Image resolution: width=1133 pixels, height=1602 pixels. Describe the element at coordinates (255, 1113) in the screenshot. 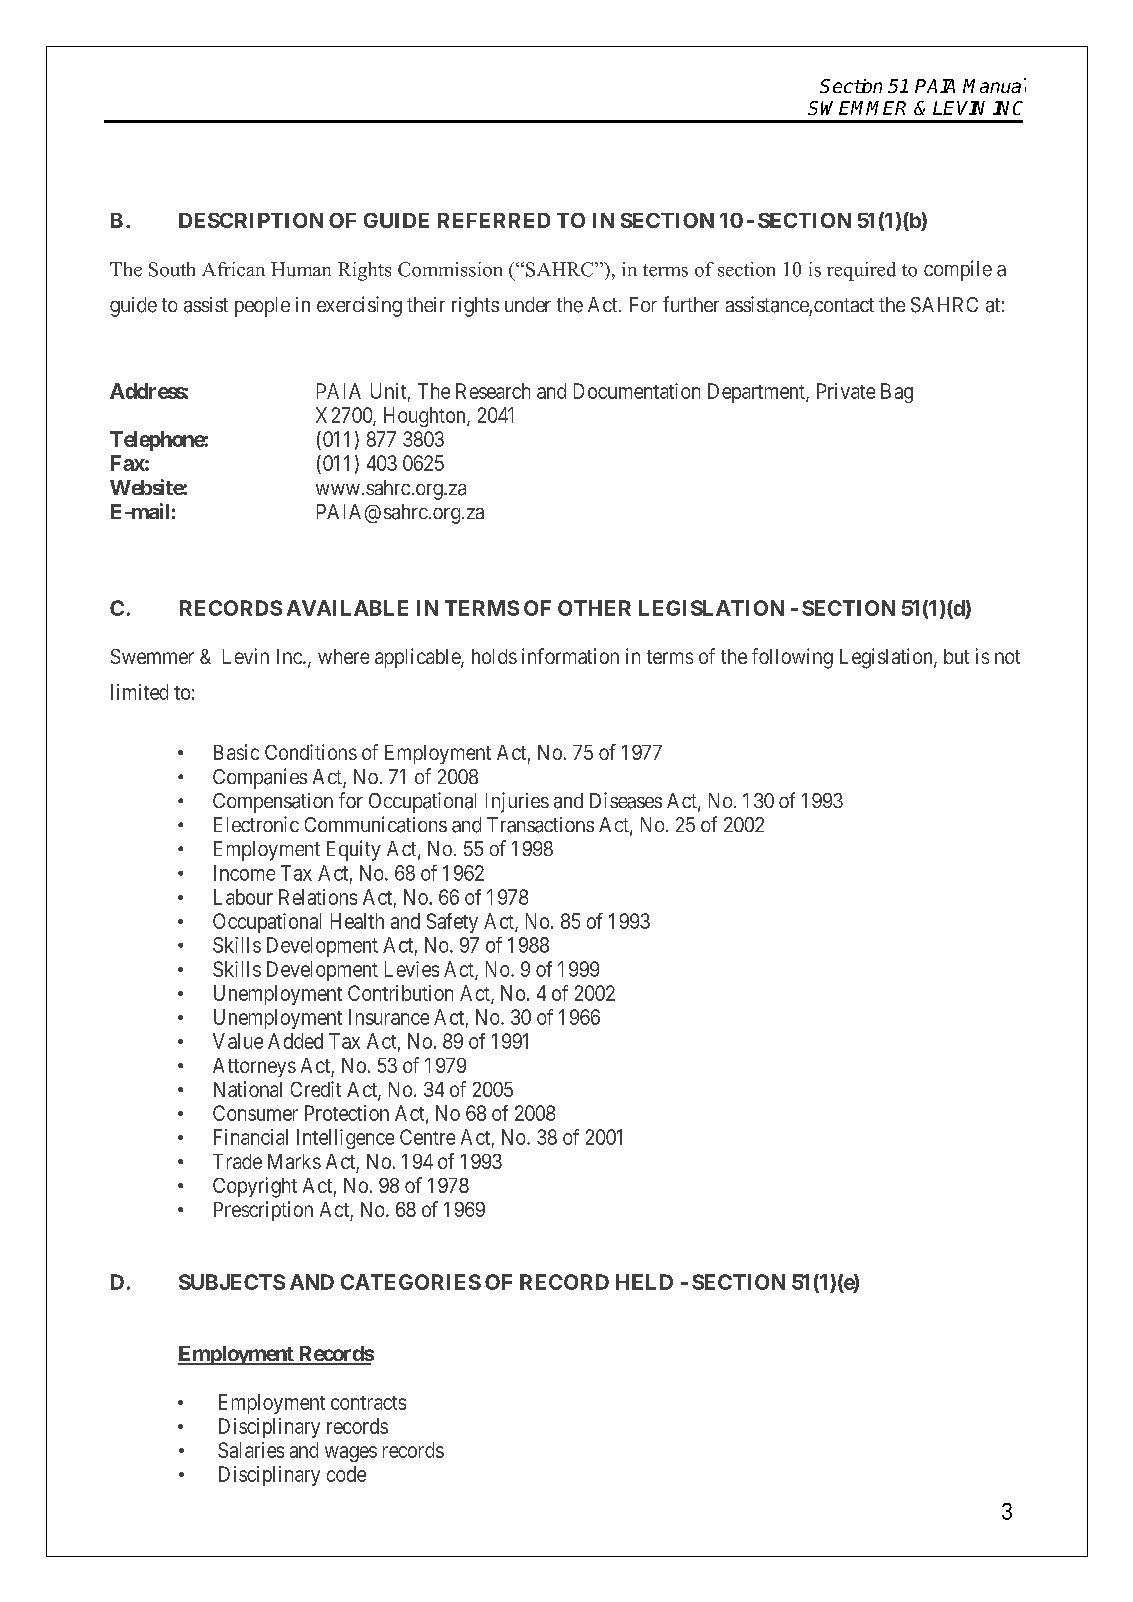

I see `Consumer` at that location.
